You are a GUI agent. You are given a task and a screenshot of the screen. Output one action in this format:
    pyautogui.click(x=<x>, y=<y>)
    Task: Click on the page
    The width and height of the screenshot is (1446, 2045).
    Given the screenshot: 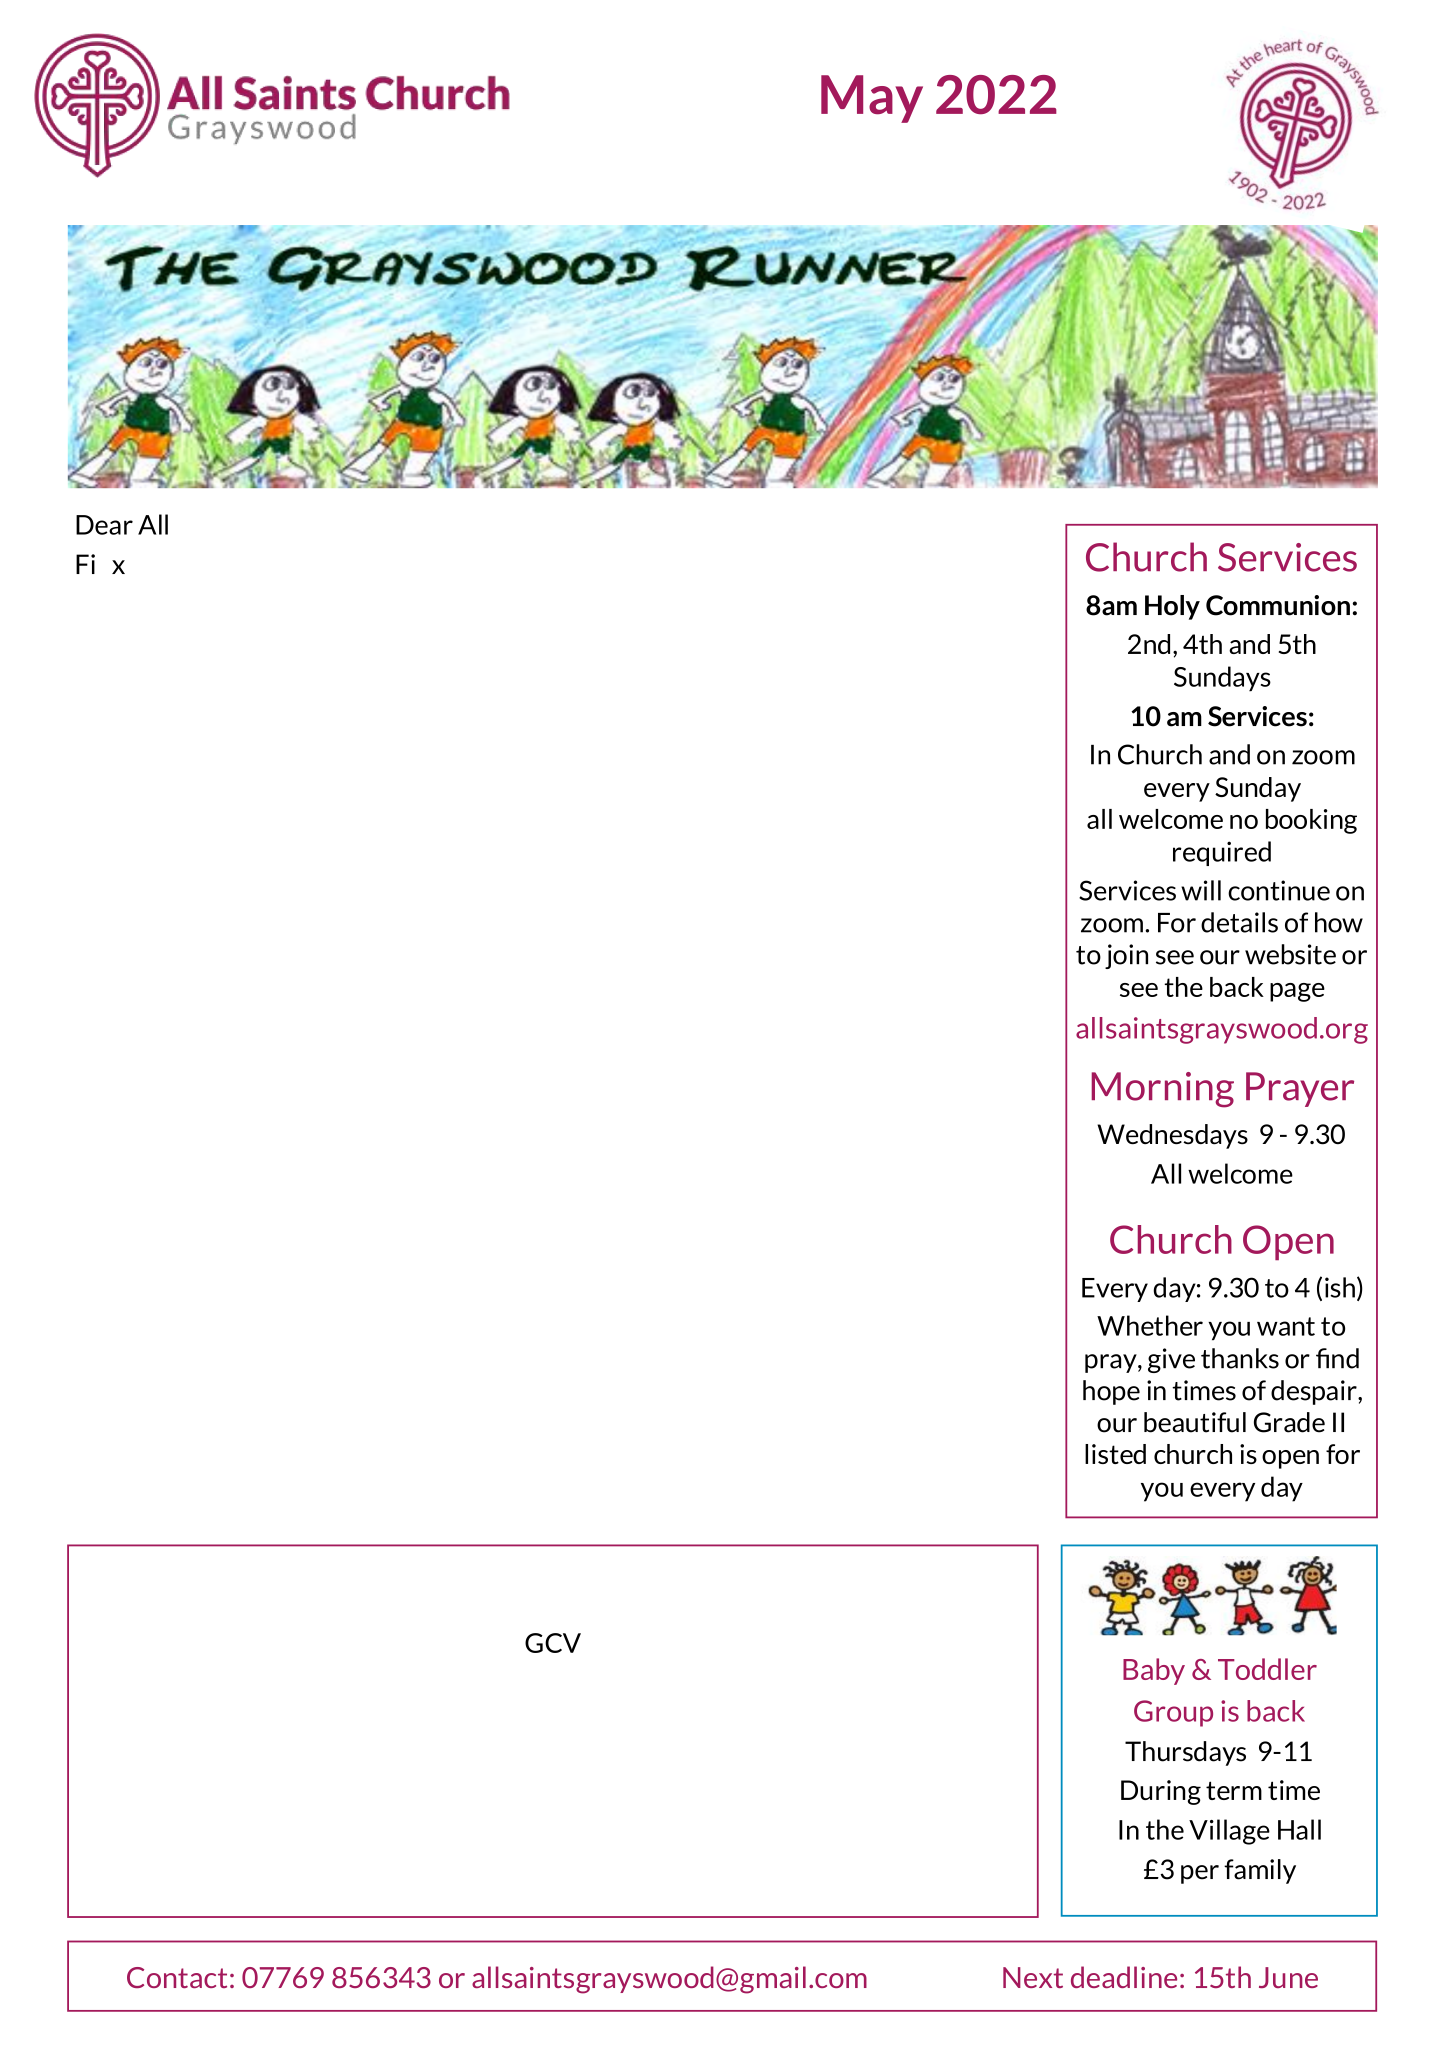 What is the action you would take?
    pyautogui.click(x=1297, y=992)
